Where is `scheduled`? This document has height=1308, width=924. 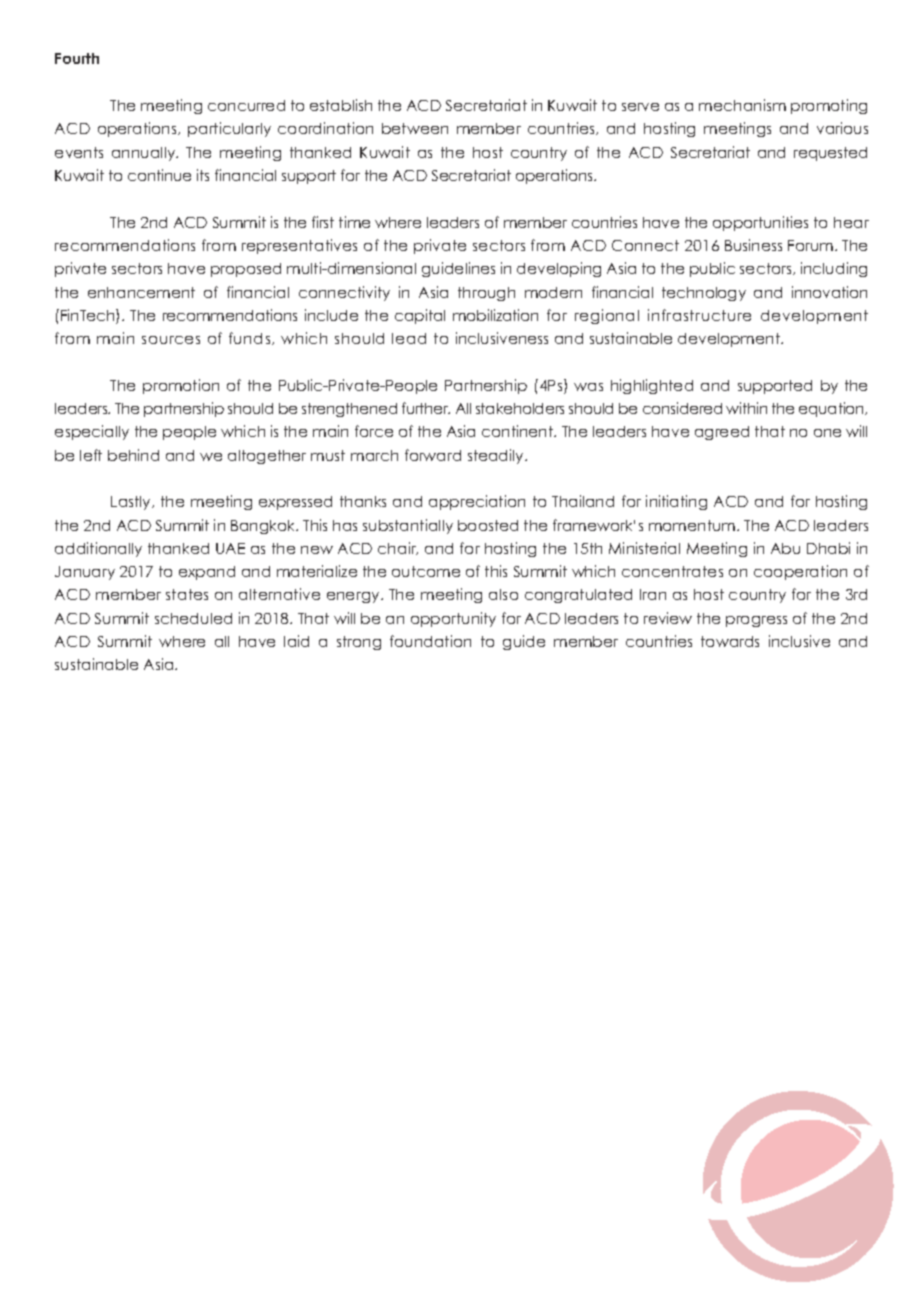 scheduled is located at coordinates (193, 618).
